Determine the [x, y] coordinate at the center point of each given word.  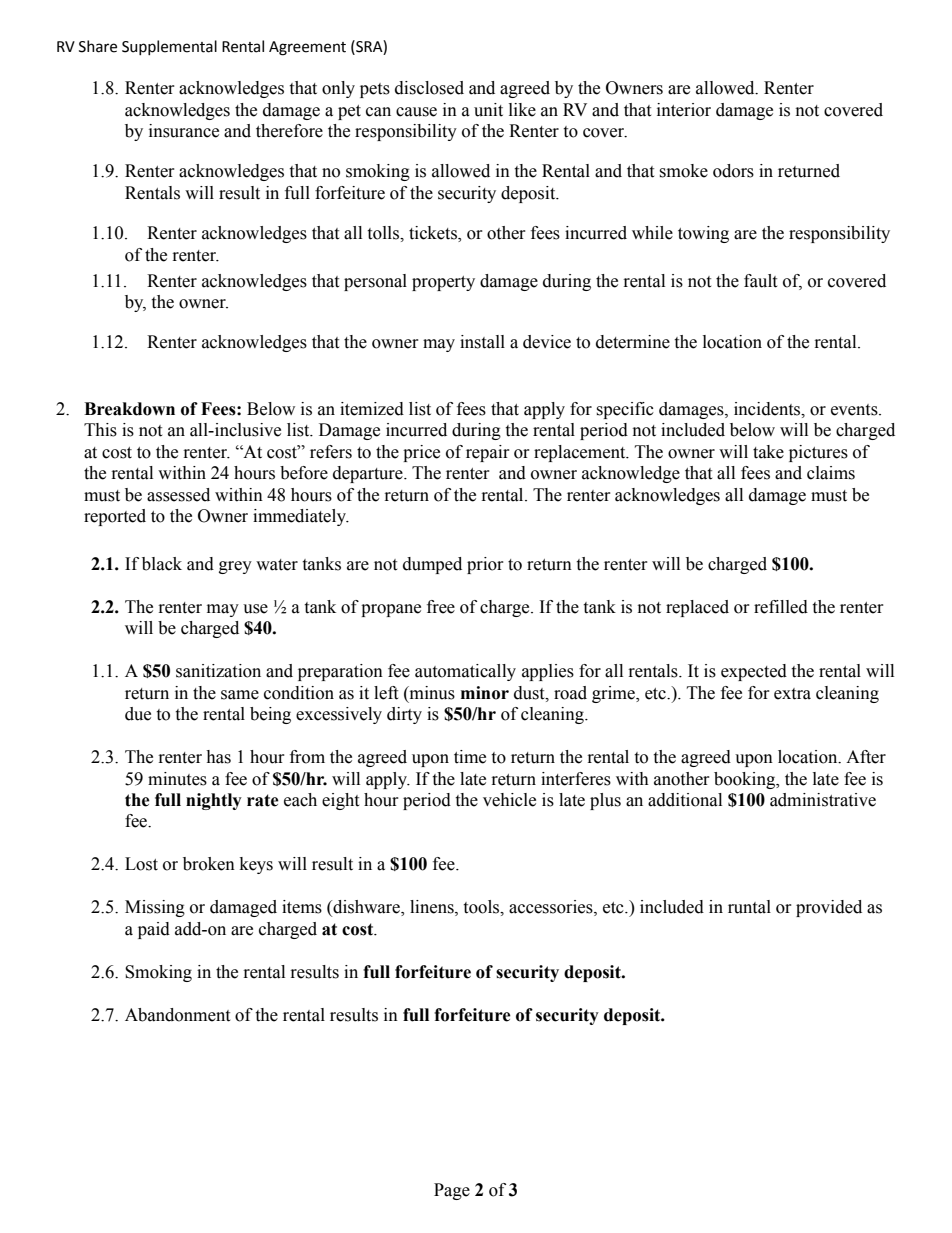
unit [488, 110]
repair [488, 453]
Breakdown [129, 409]
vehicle [509, 800]
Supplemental [169, 47]
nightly [214, 801]
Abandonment [177, 1015]
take [768, 452]
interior [684, 110]
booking [745, 780]
